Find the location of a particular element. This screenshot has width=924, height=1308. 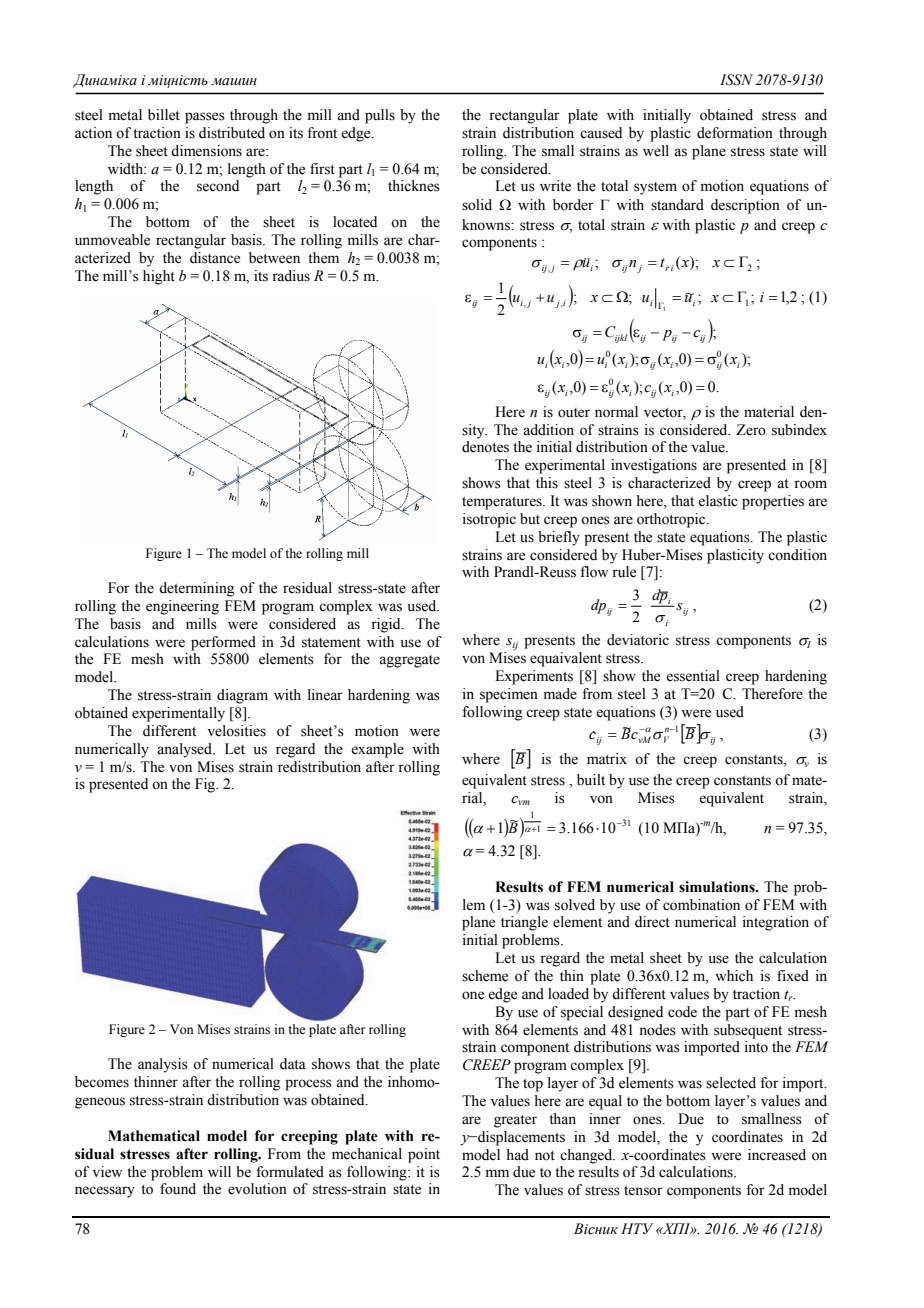

simulations is located at coordinates (718, 887).
